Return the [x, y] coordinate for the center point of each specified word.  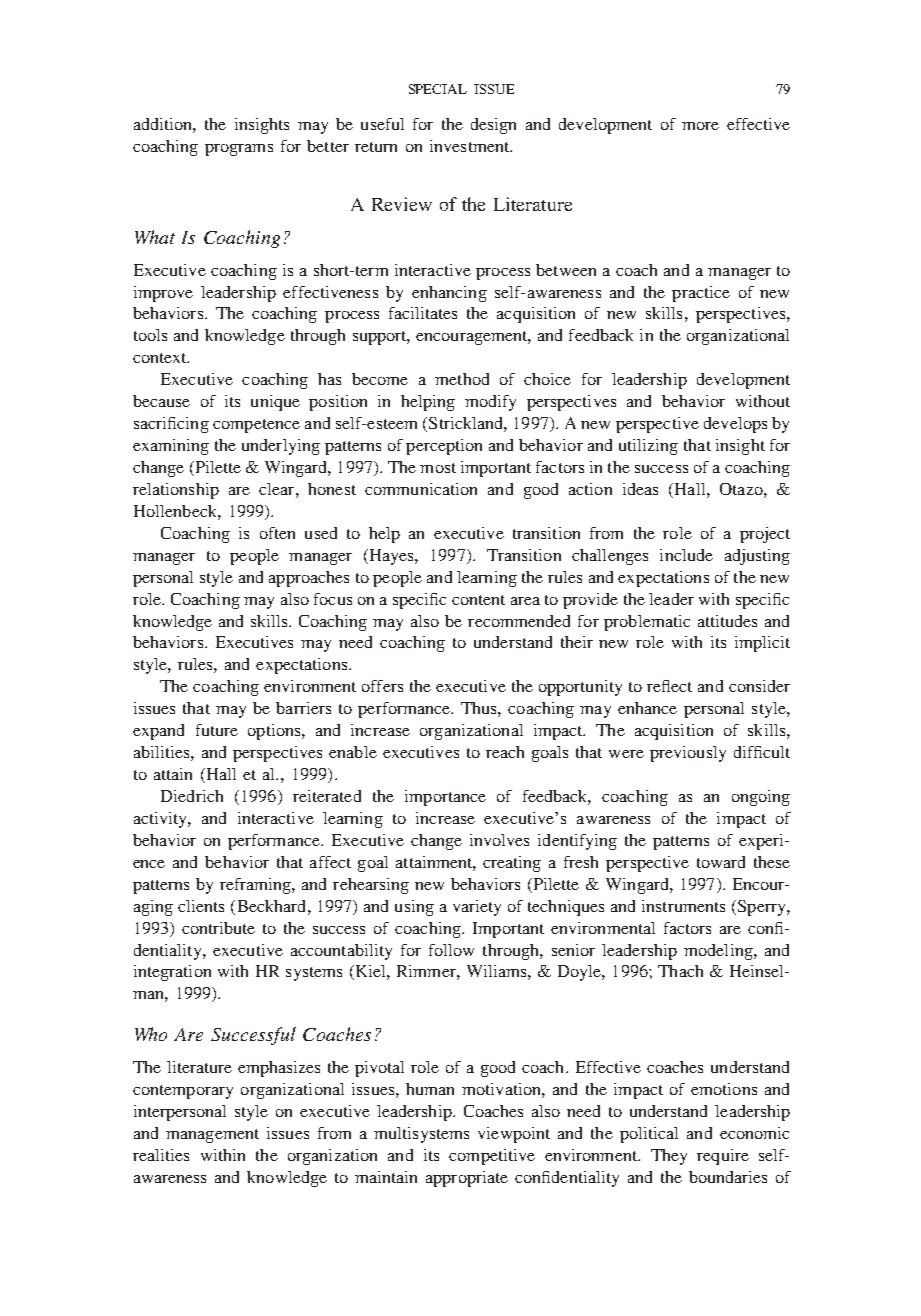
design [493, 126]
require [723, 1157]
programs [239, 150]
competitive [492, 1157]
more [700, 126]
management [212, 1136]
